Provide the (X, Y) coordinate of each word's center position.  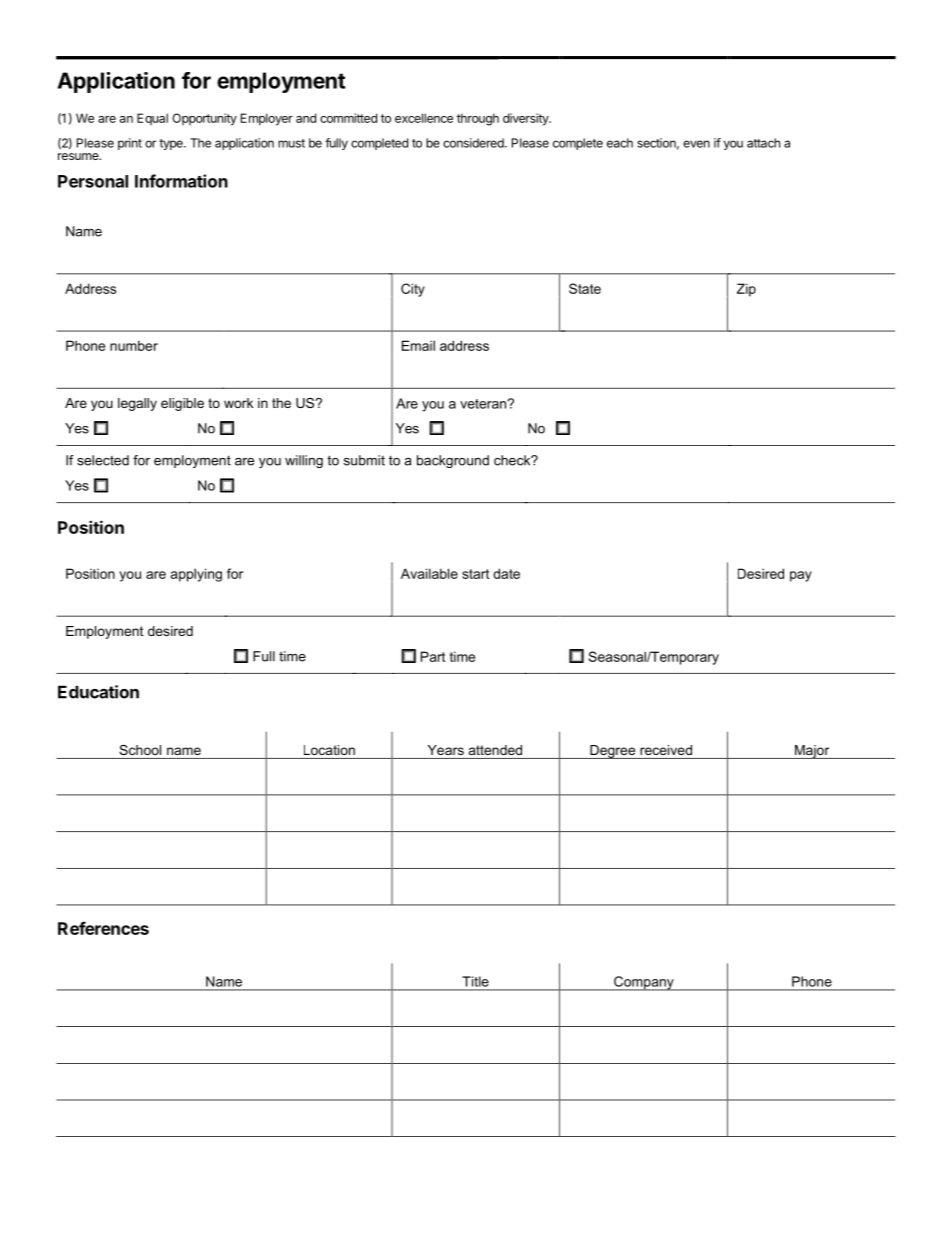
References (103, 928)
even (696, 144)
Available (429, 573)
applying (196, 575)
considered (474, 143)
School (140, 750)
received (666, 750)
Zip (746, 290)
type (172, 144)
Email (418, 345)
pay (801, 576)
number (134, 345)
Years (446, 750)
